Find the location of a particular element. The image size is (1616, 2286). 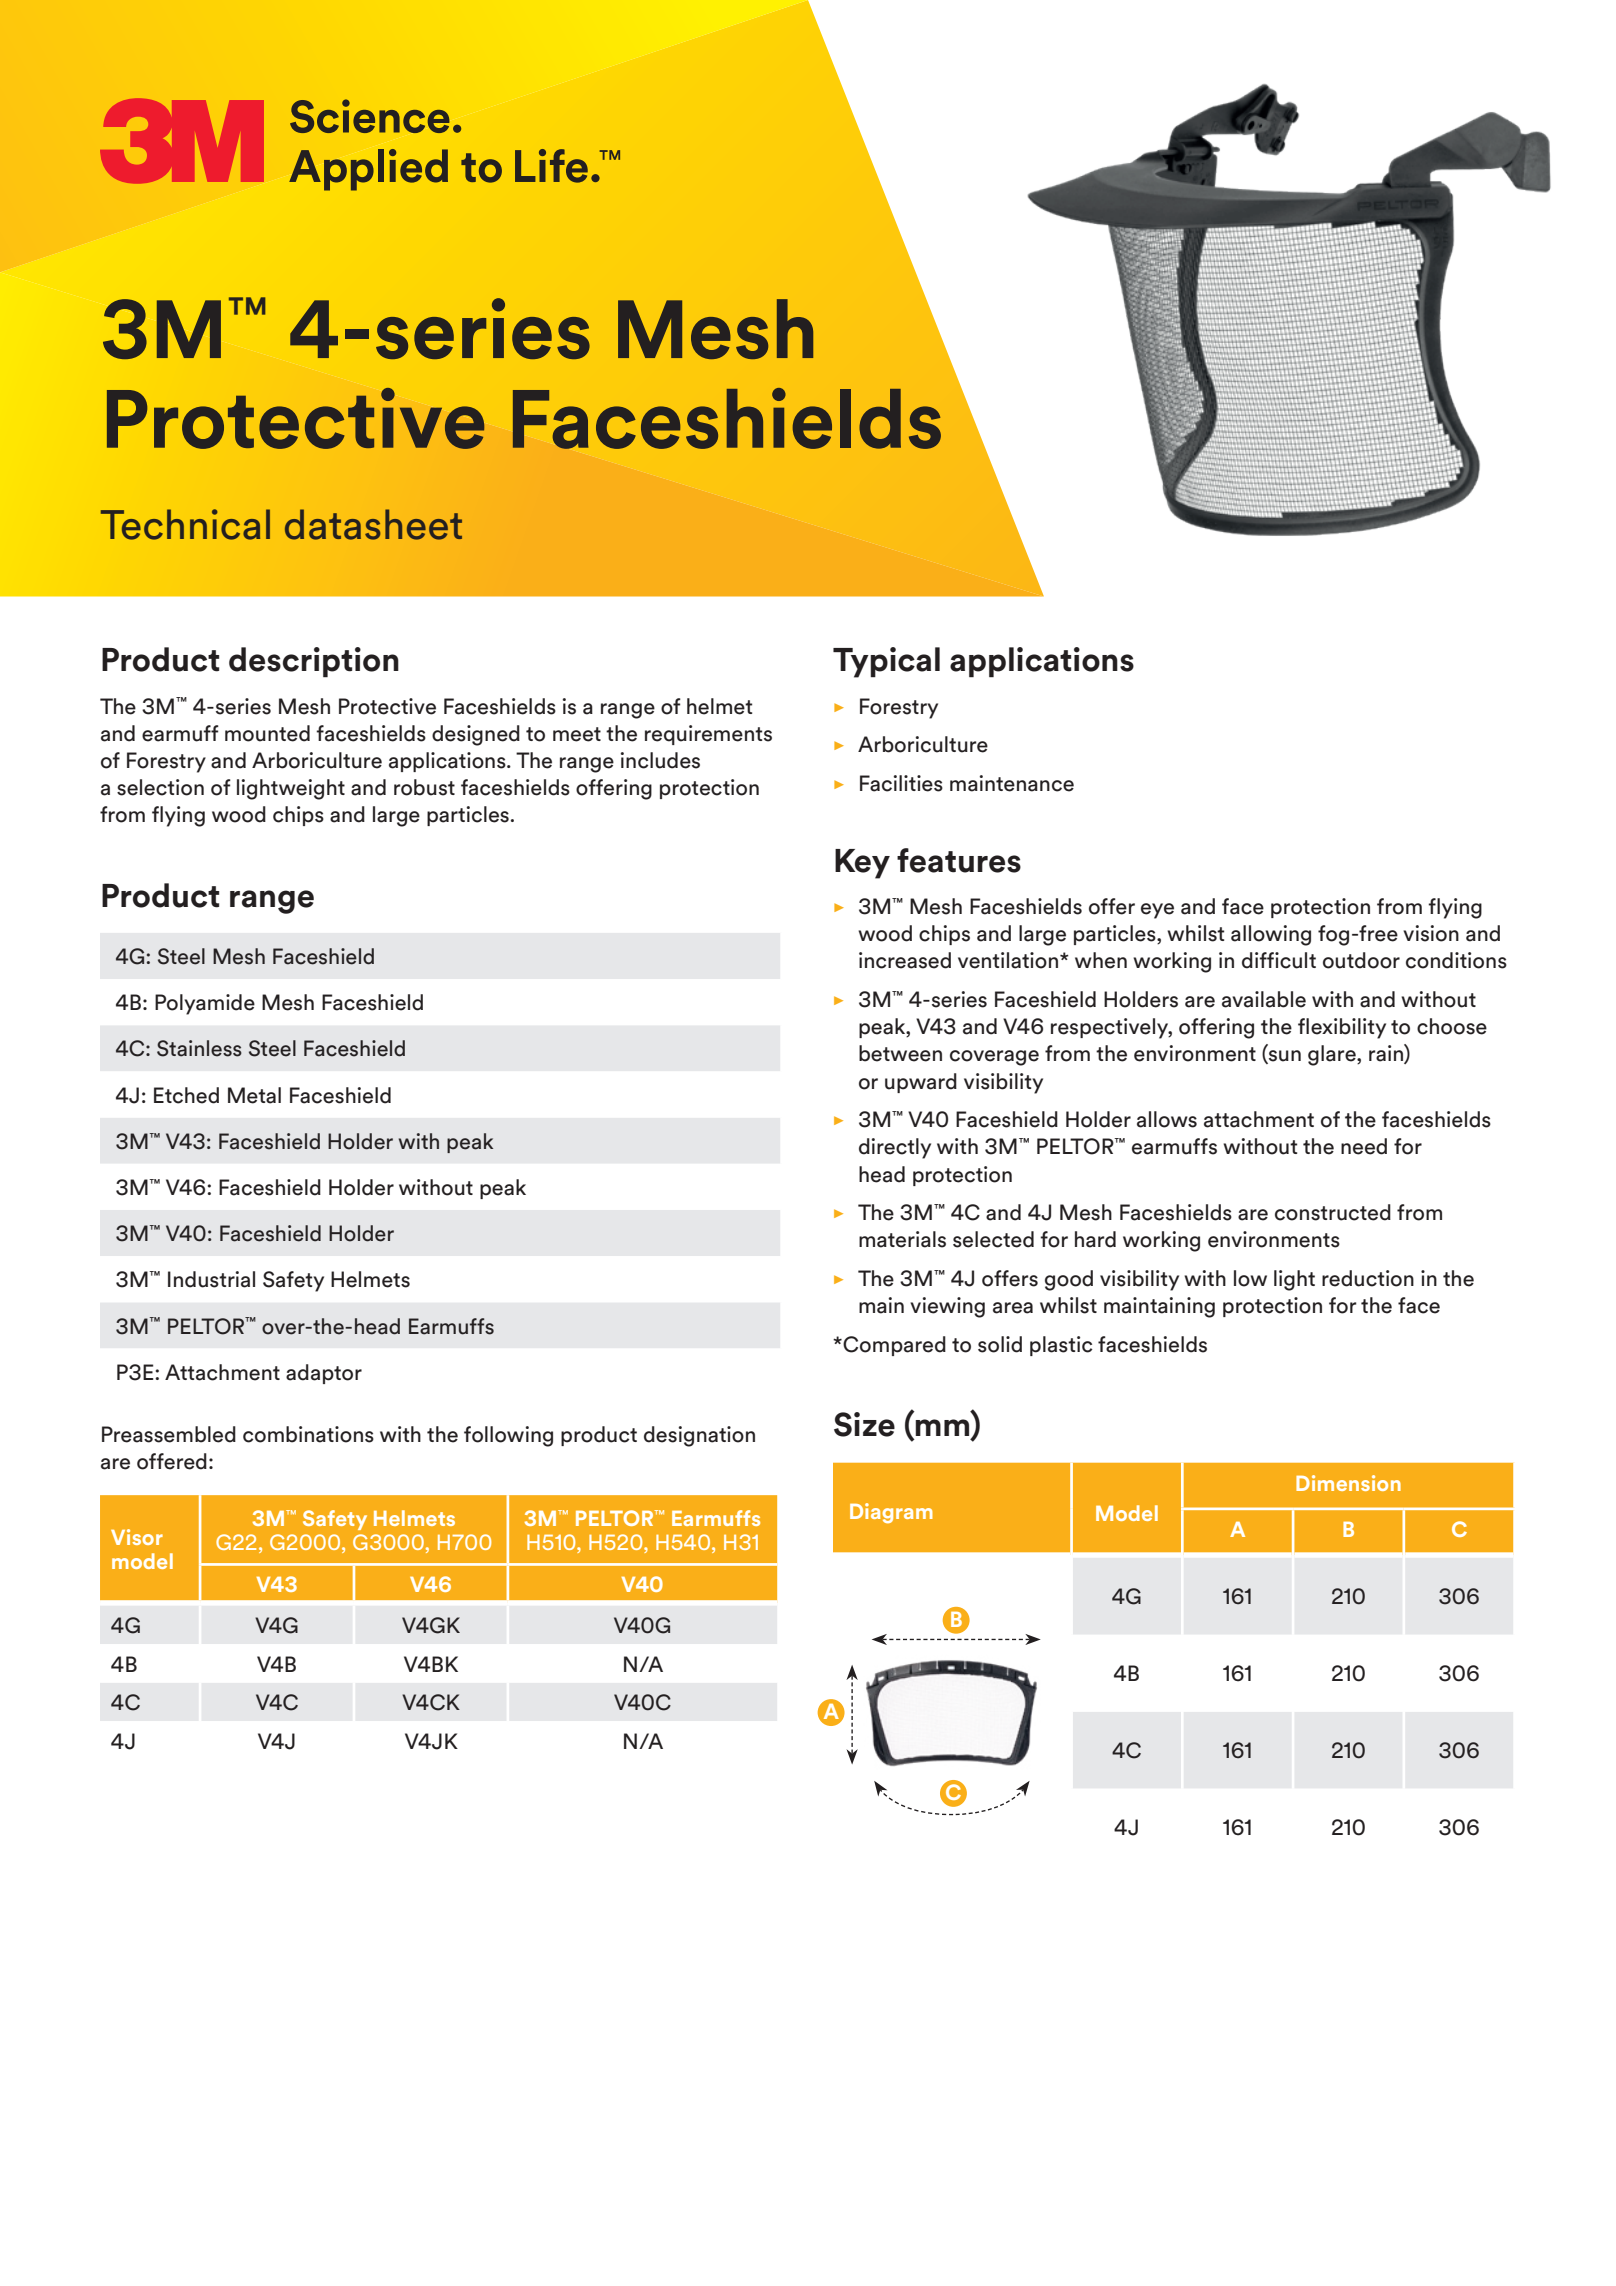

eye is located at coordinates (1157, 911).
